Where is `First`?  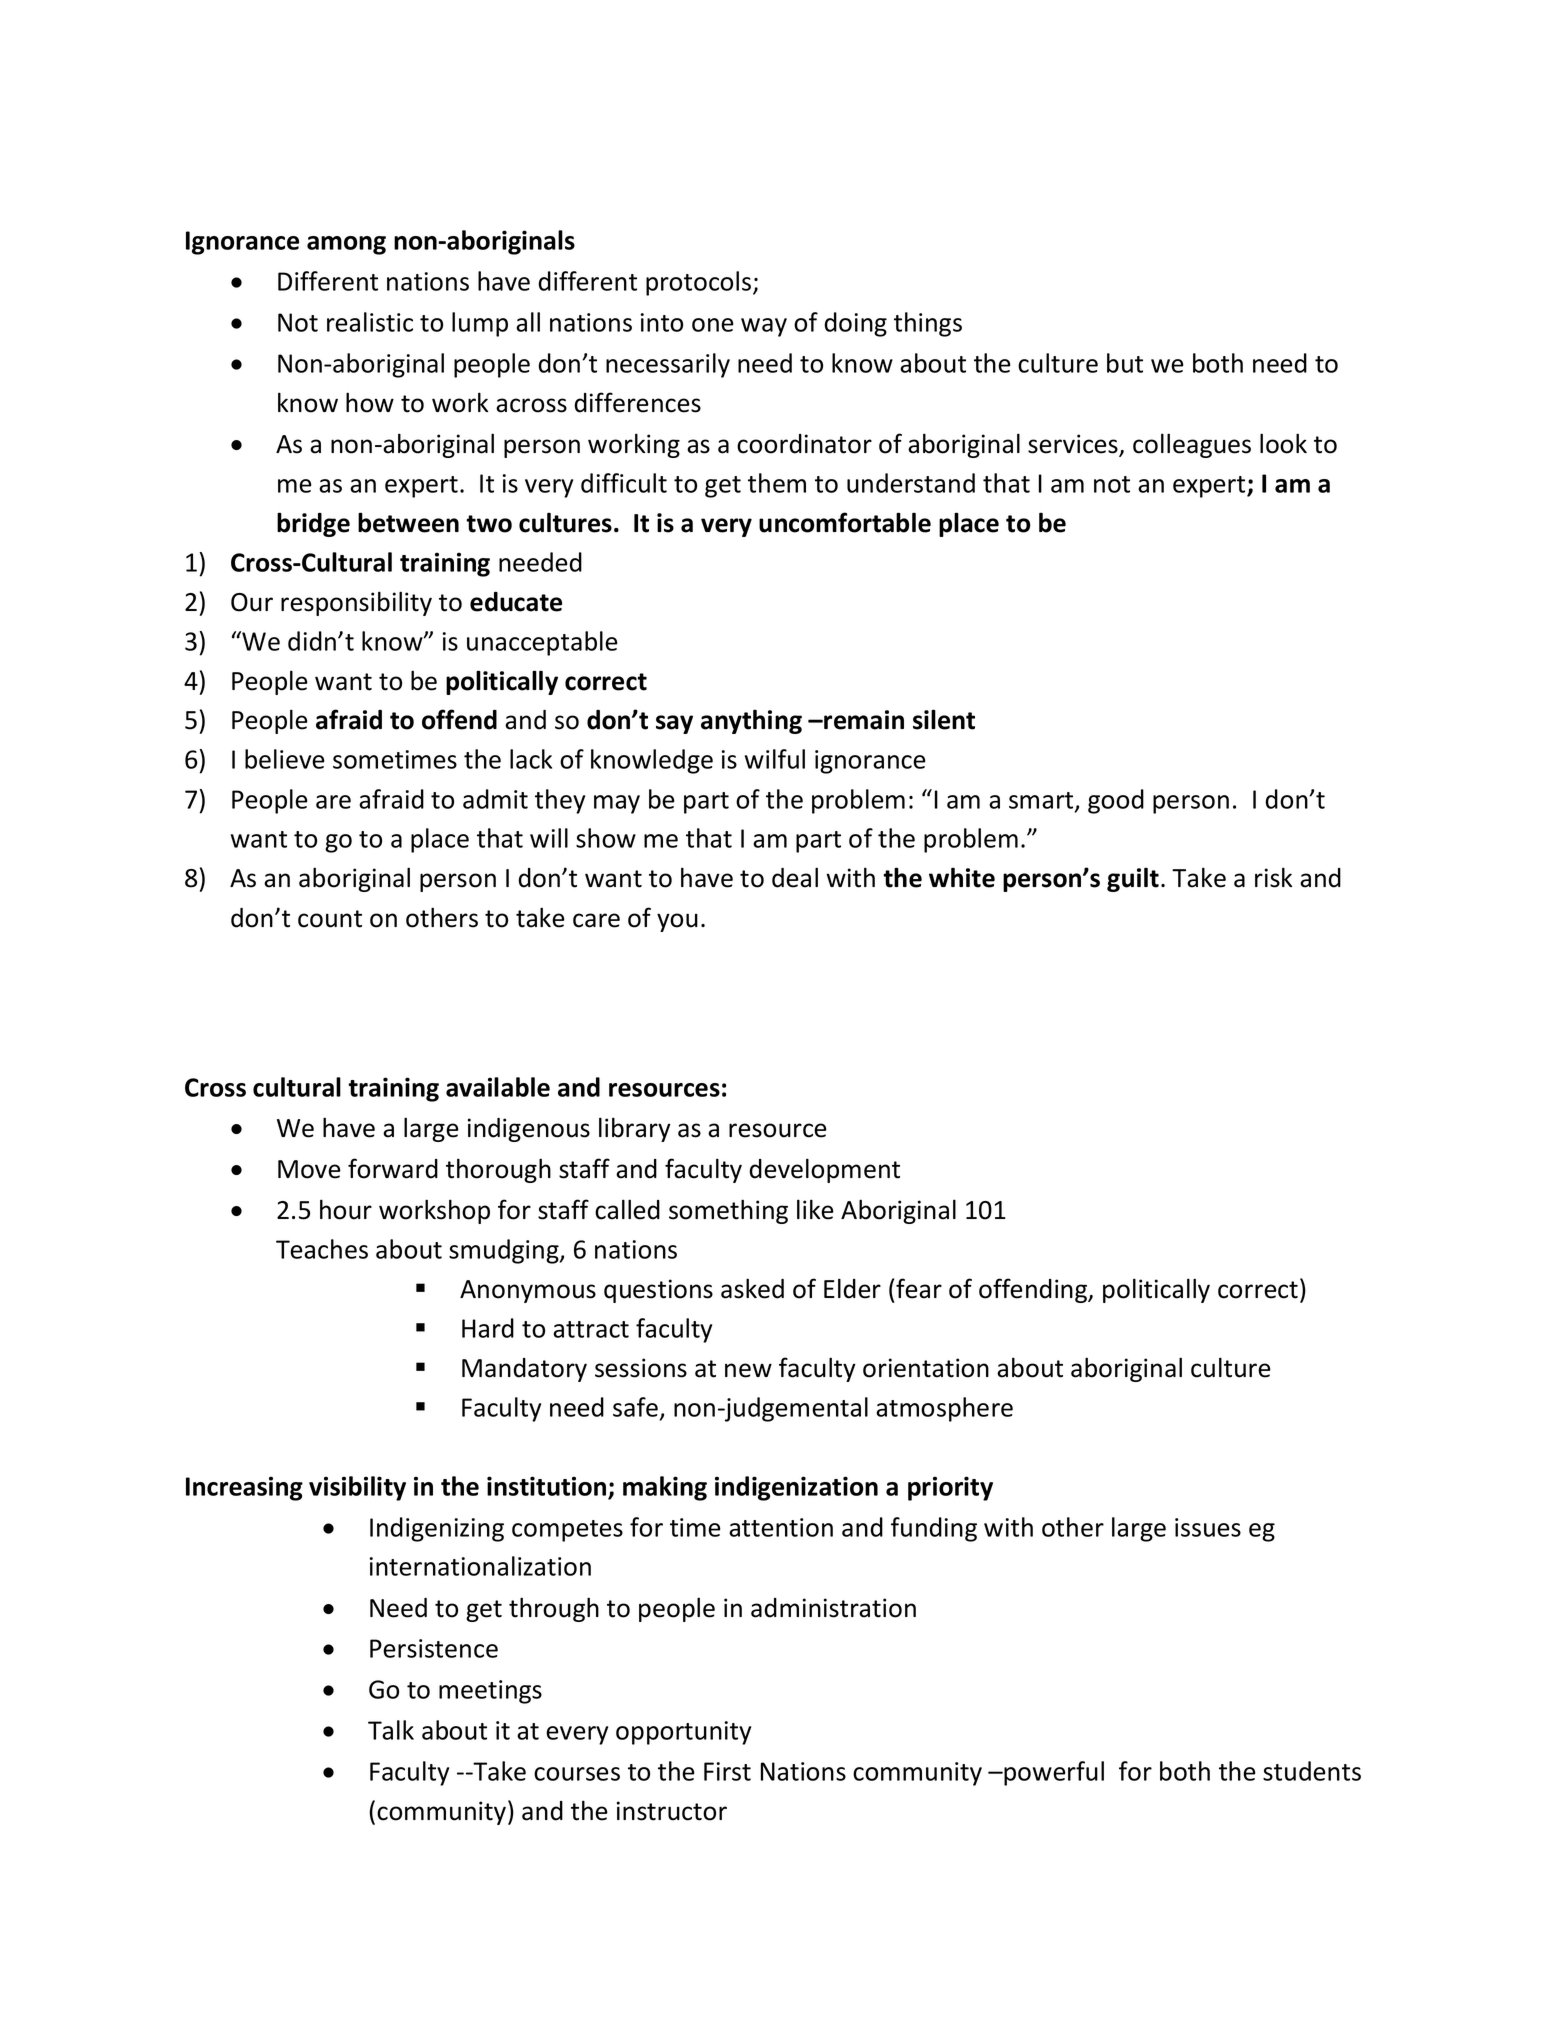 First is located at coordinates (727, 1771).
